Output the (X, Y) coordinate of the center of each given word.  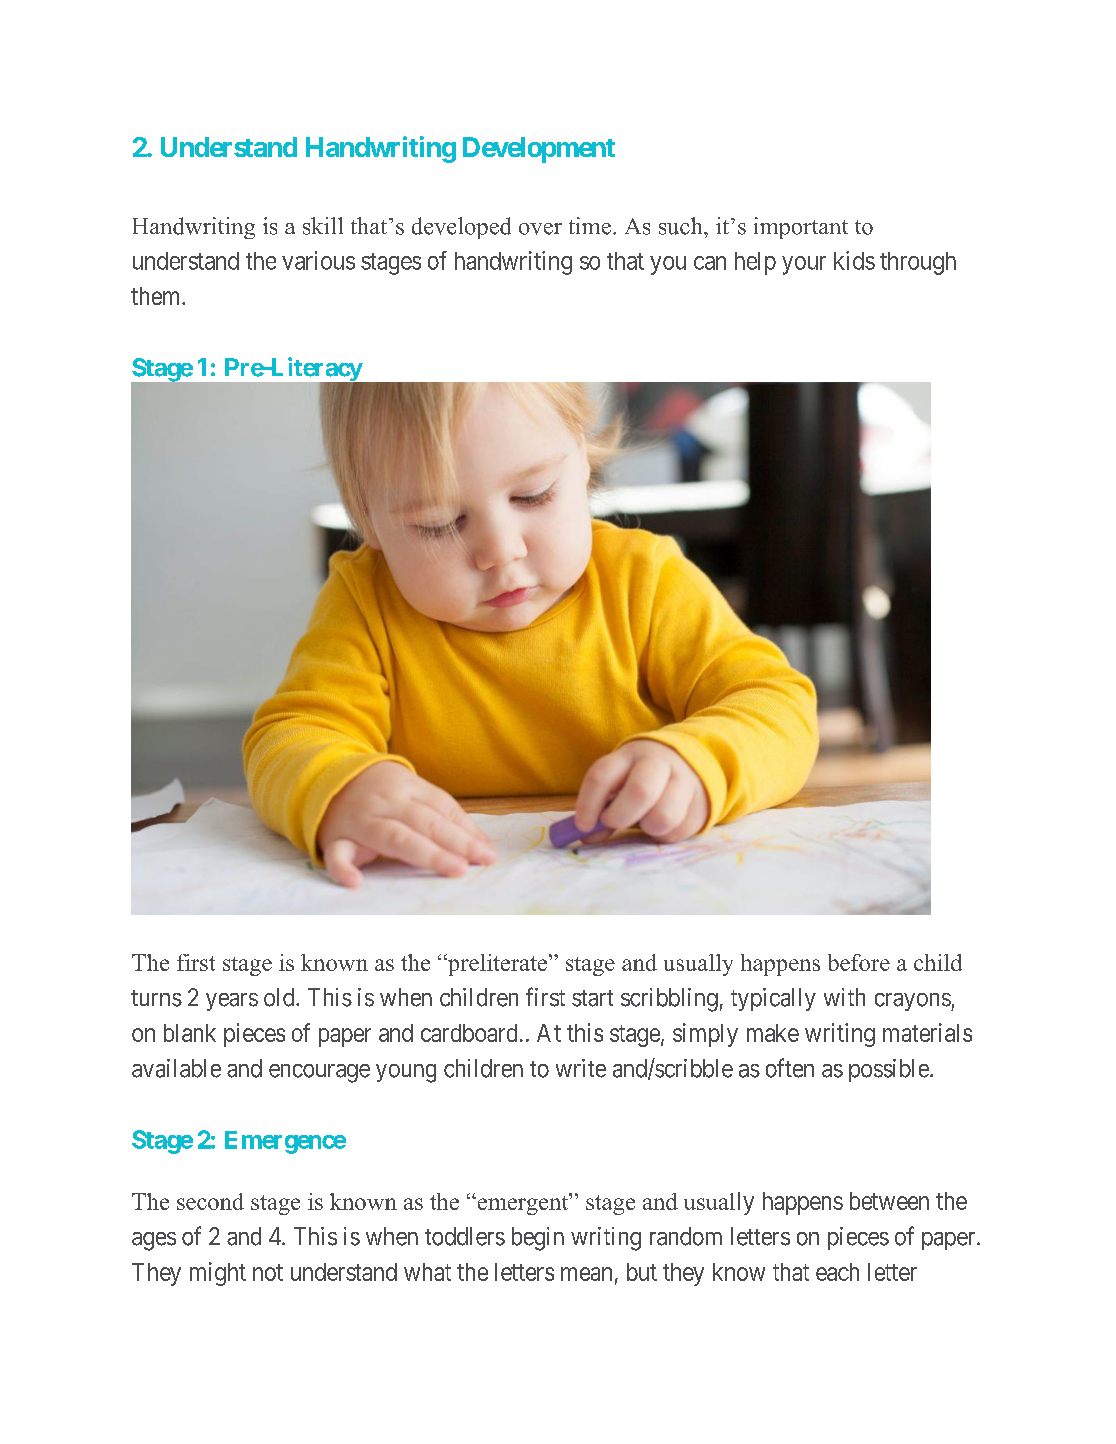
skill (323, 226)
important (801, 228)
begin (538, 1239)
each (837, 1272)
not (268, 1272)
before (859, 962)
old (280, 997)
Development (539, 150)
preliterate (497, 965)
